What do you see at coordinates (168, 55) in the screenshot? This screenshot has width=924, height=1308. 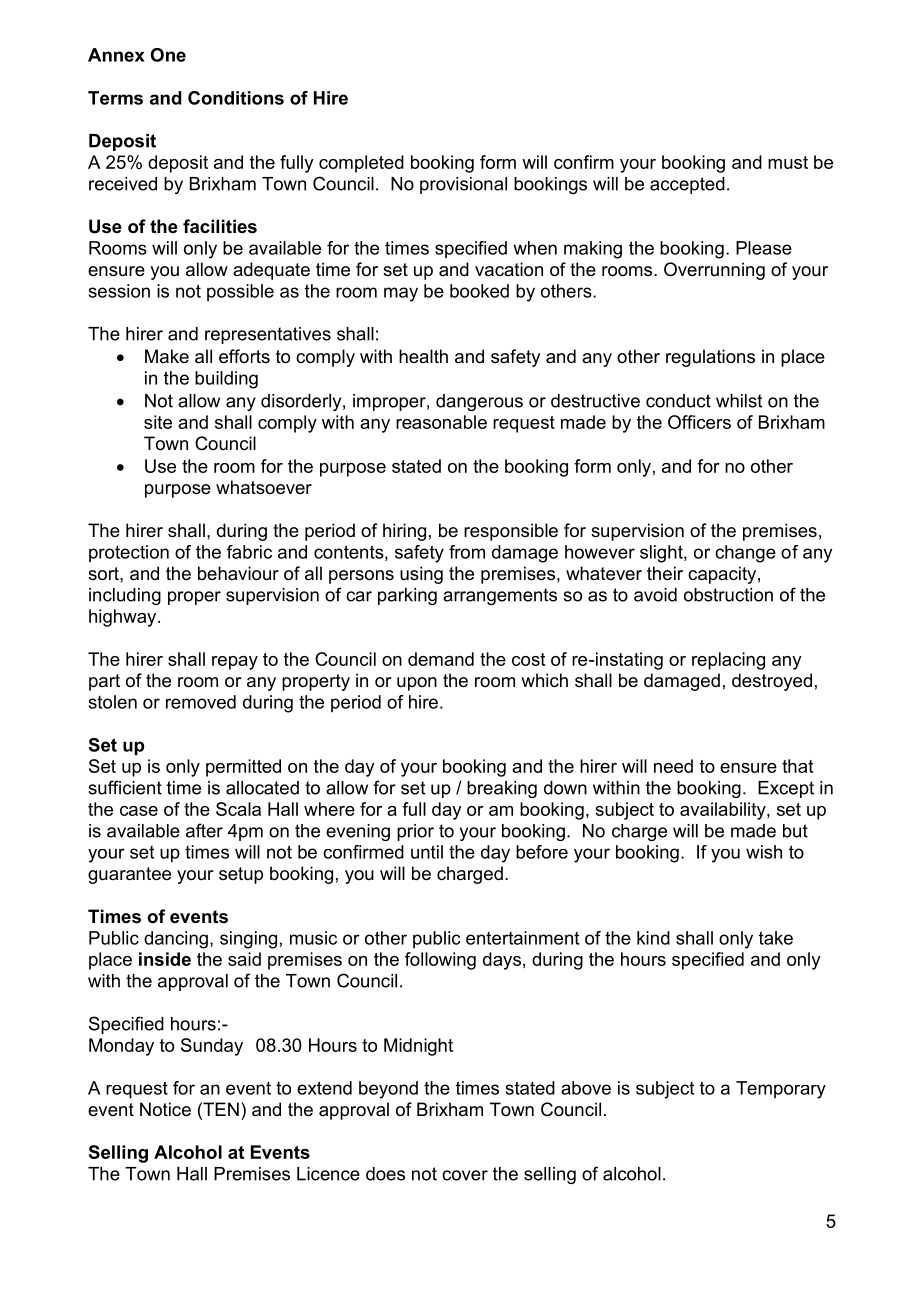 I see `One` at bounding box center [168, 55].
